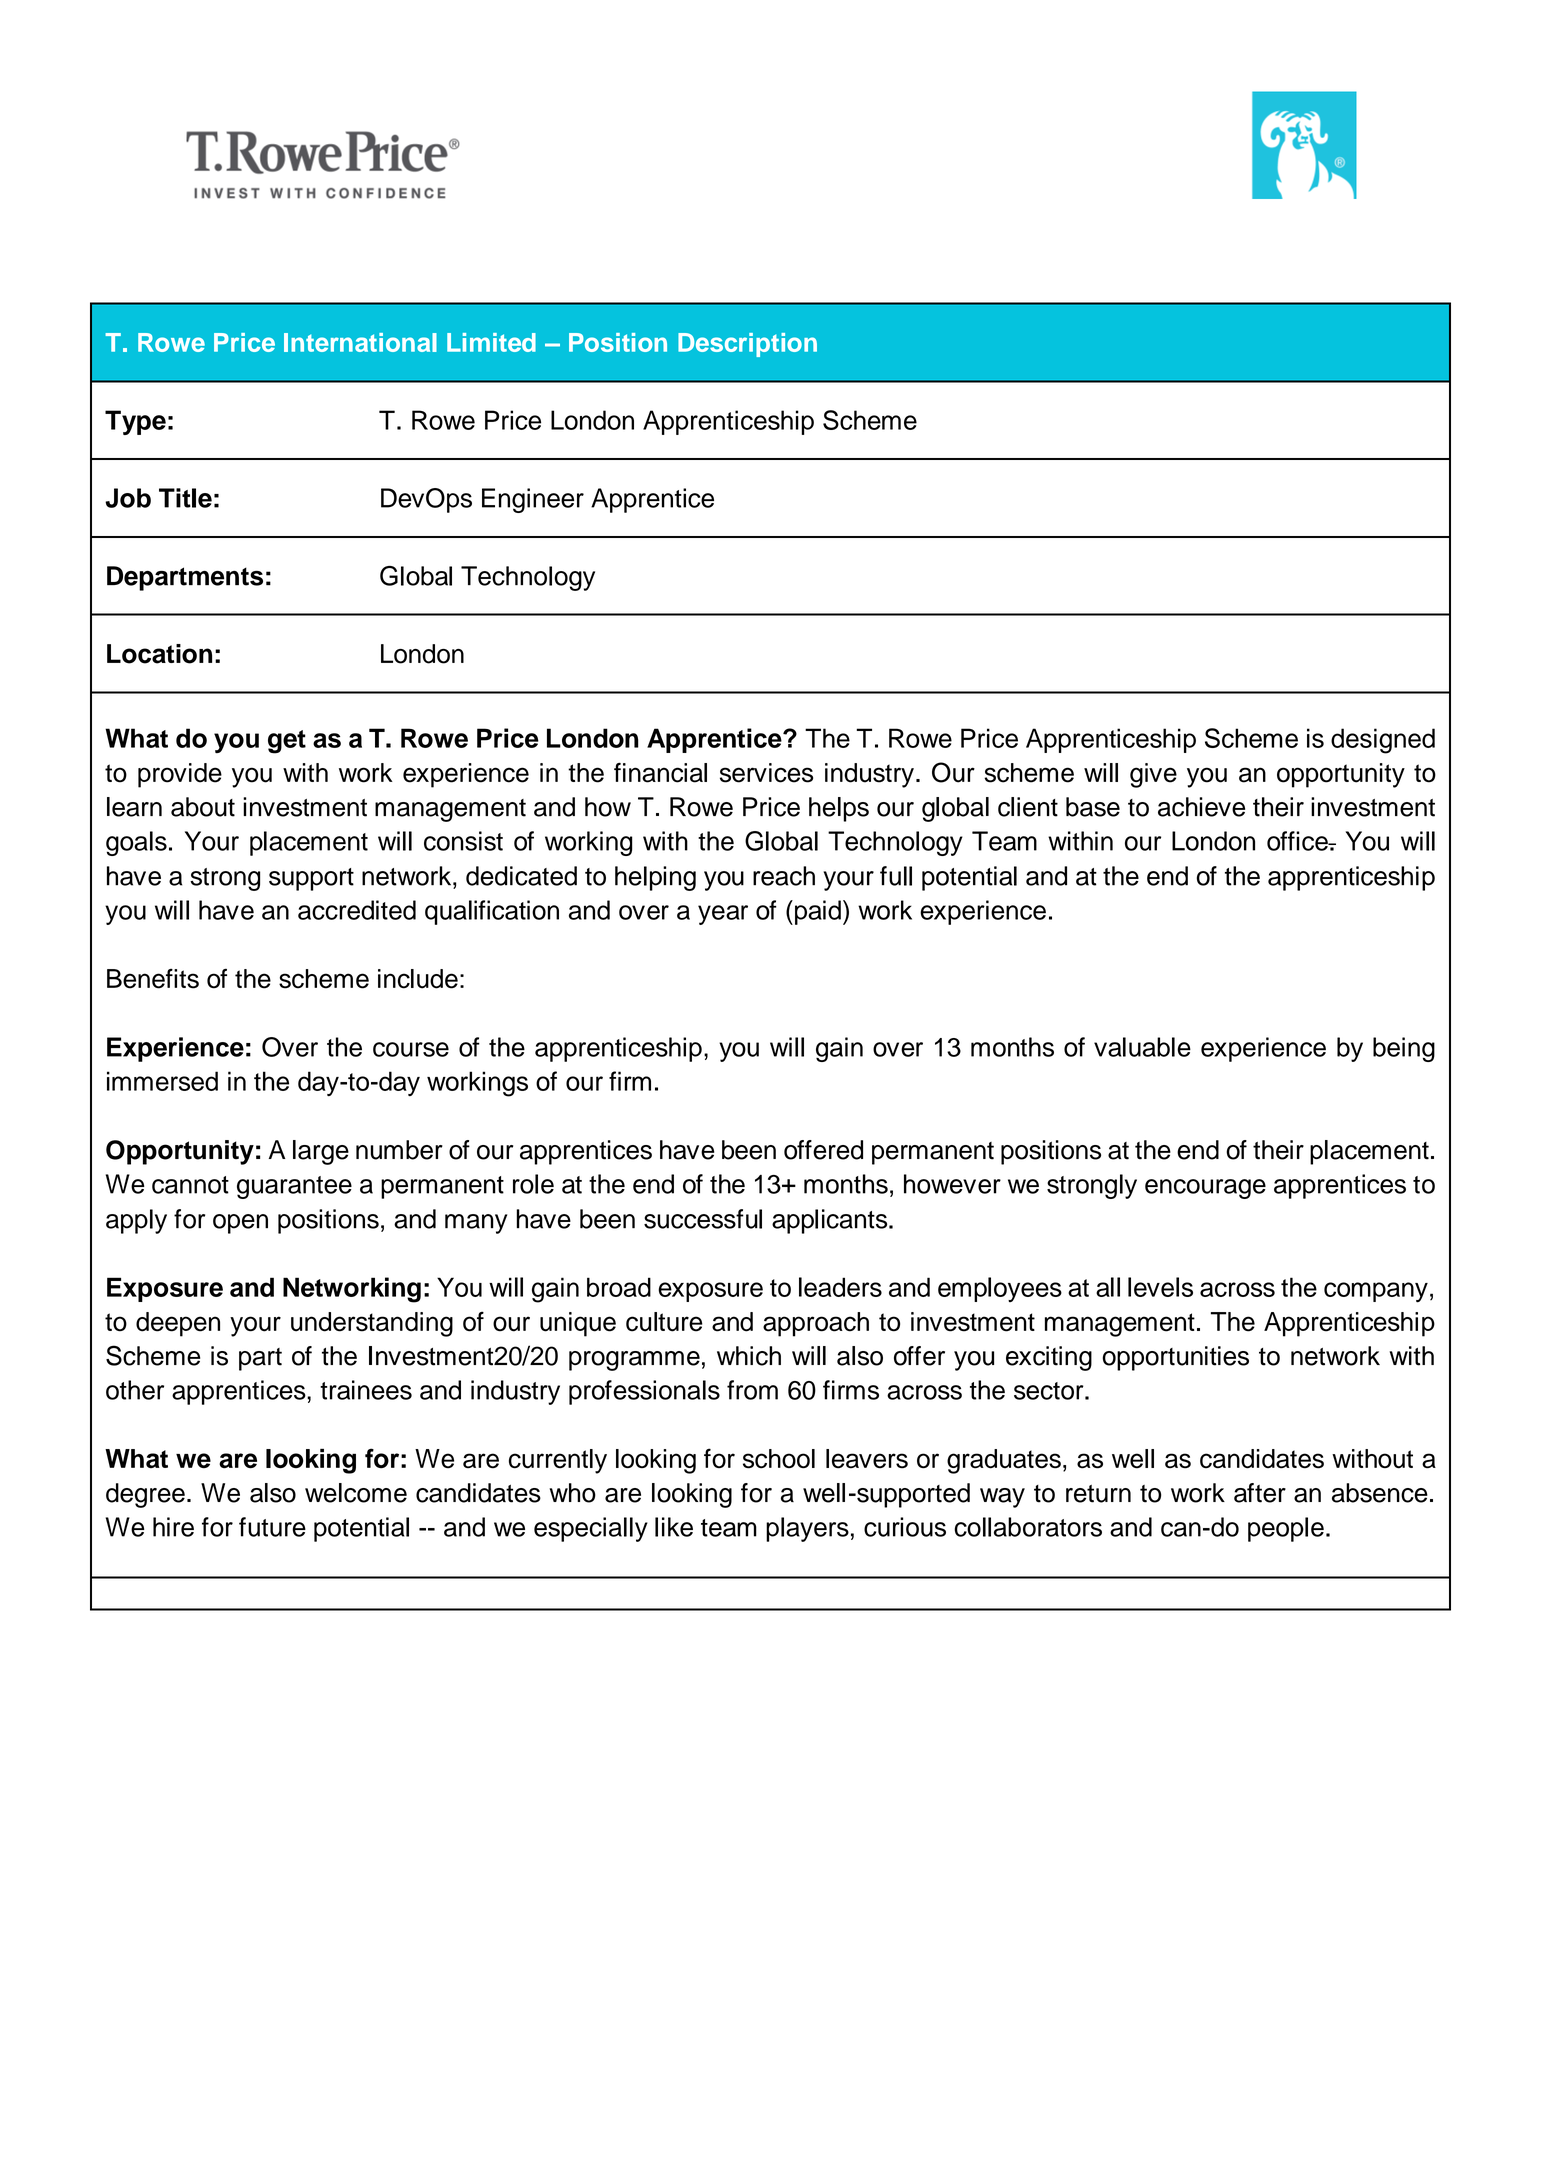 This document has height=2183, width=1543. What do you see at coordinates (779, 1459) in the document?
I see `school` at bounding box center [779, 1459].
